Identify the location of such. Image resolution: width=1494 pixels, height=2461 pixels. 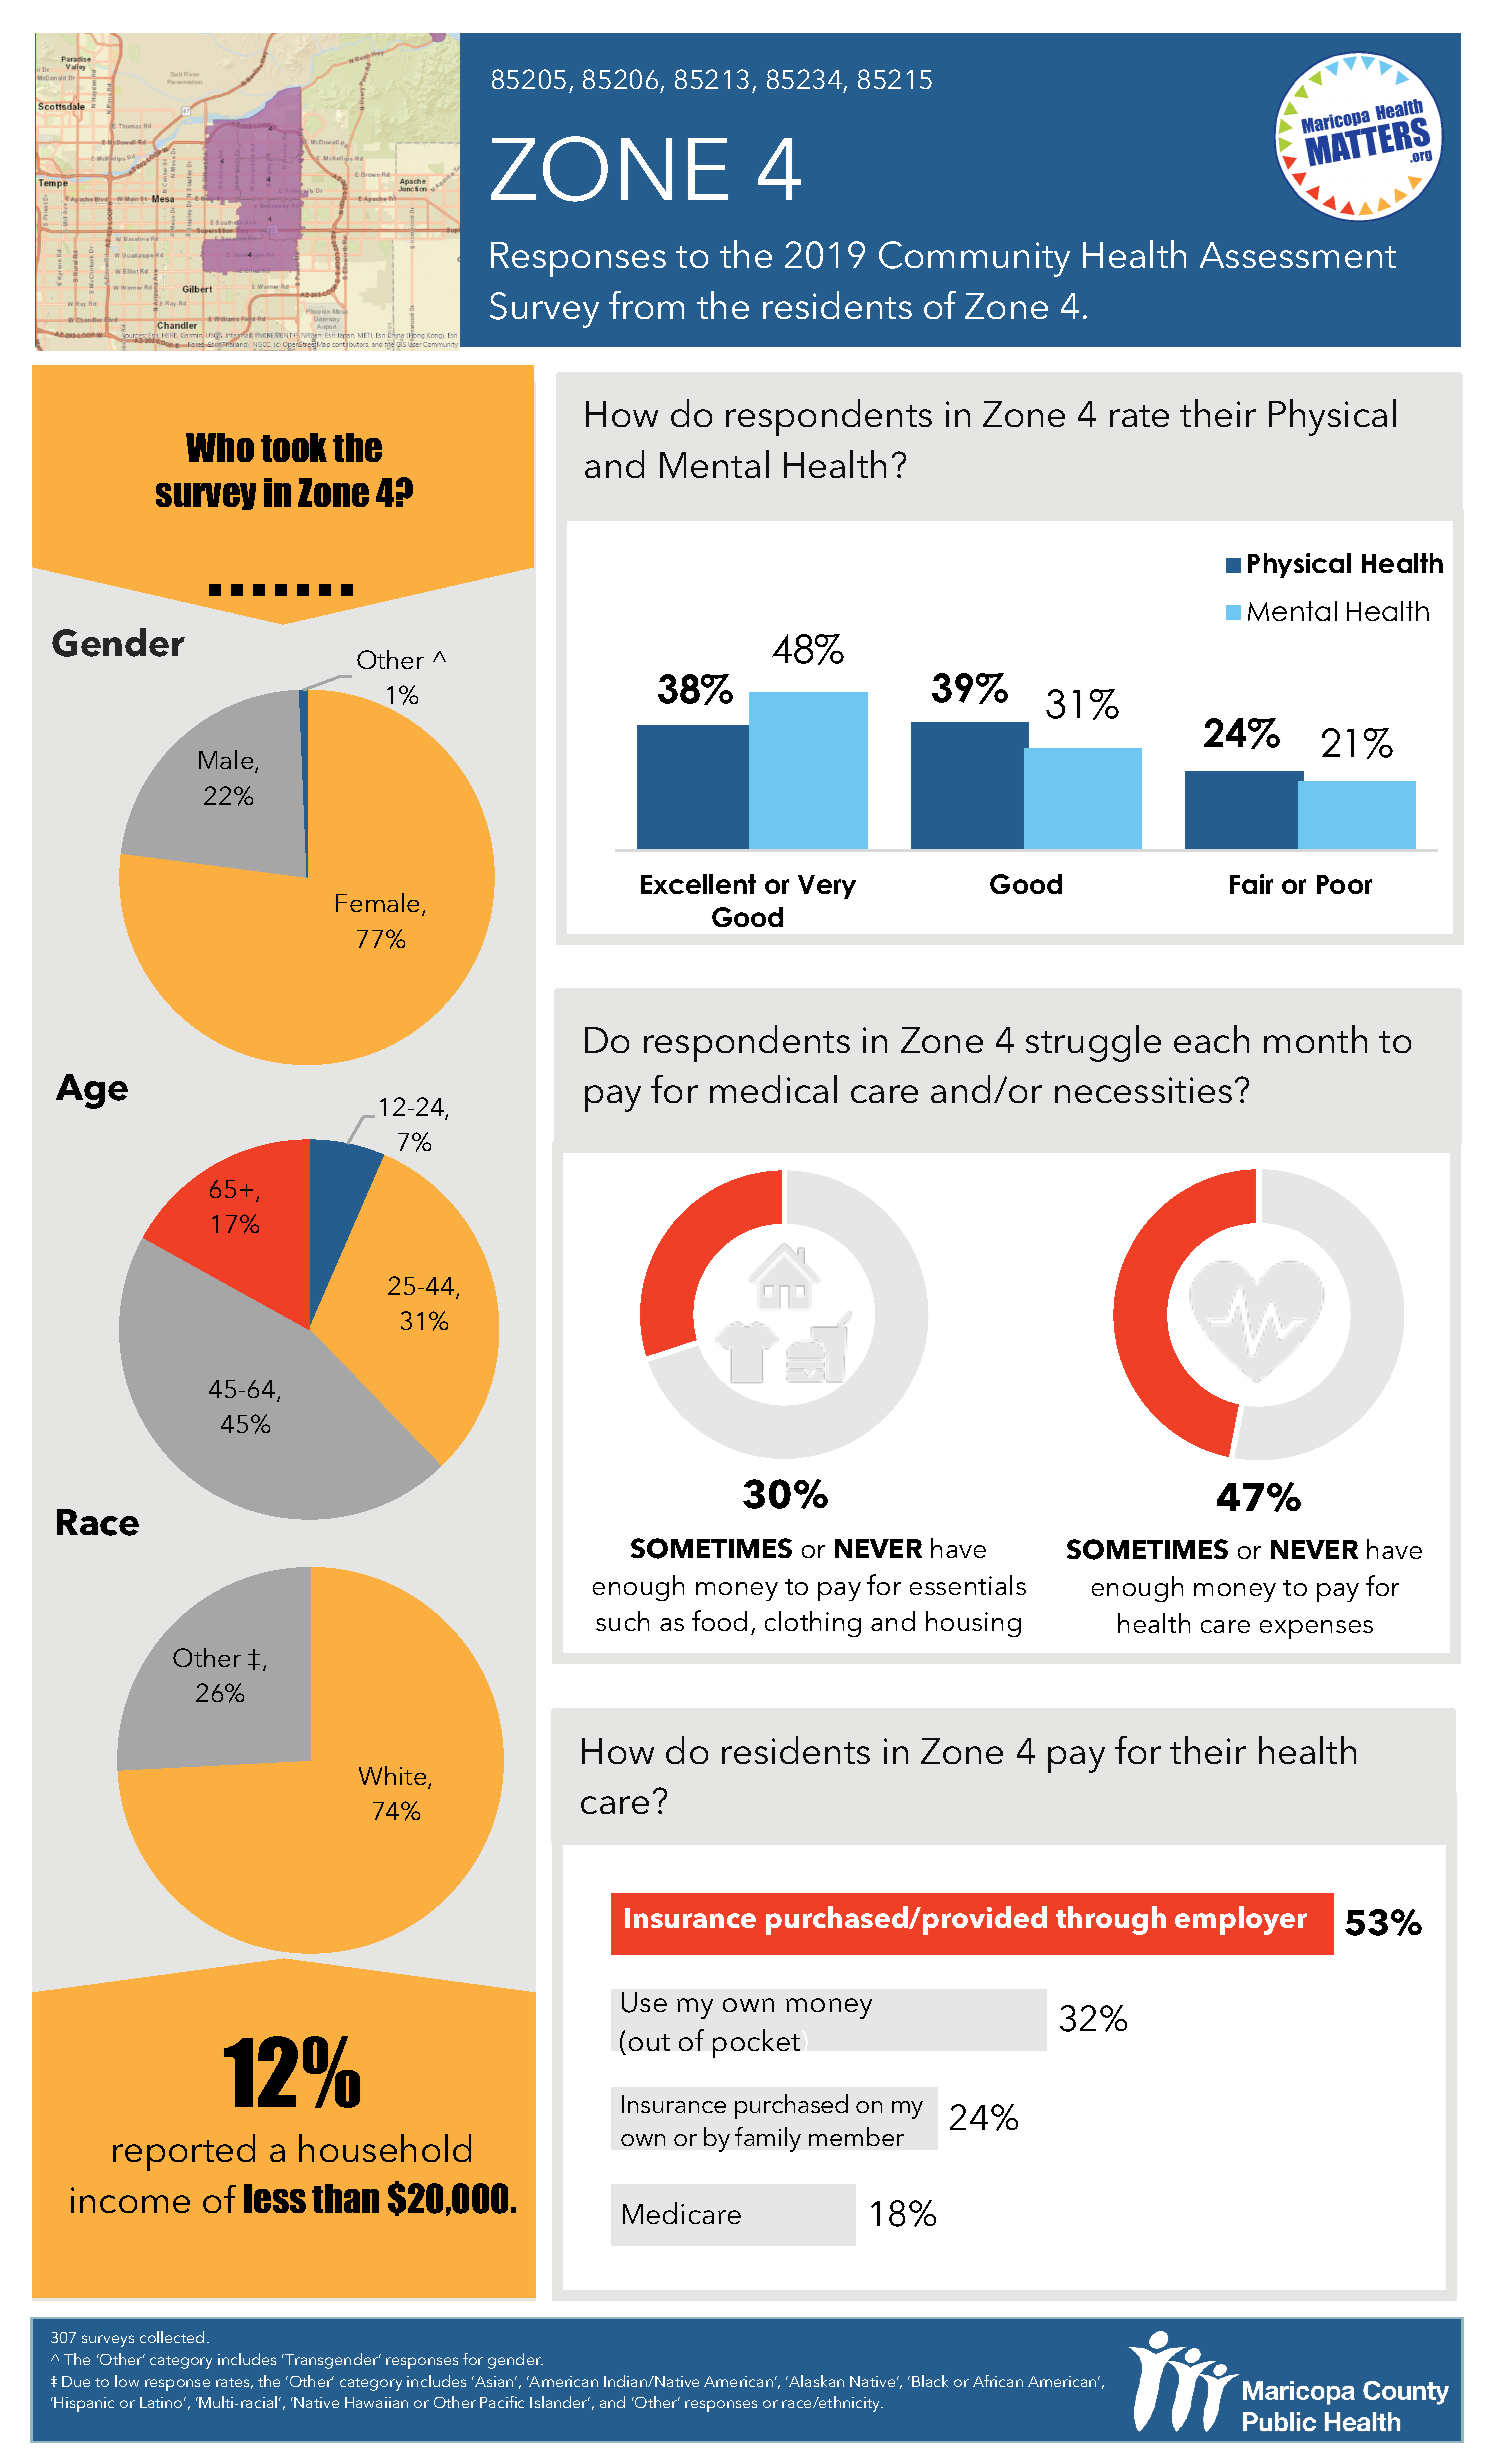
(622, 1621).
